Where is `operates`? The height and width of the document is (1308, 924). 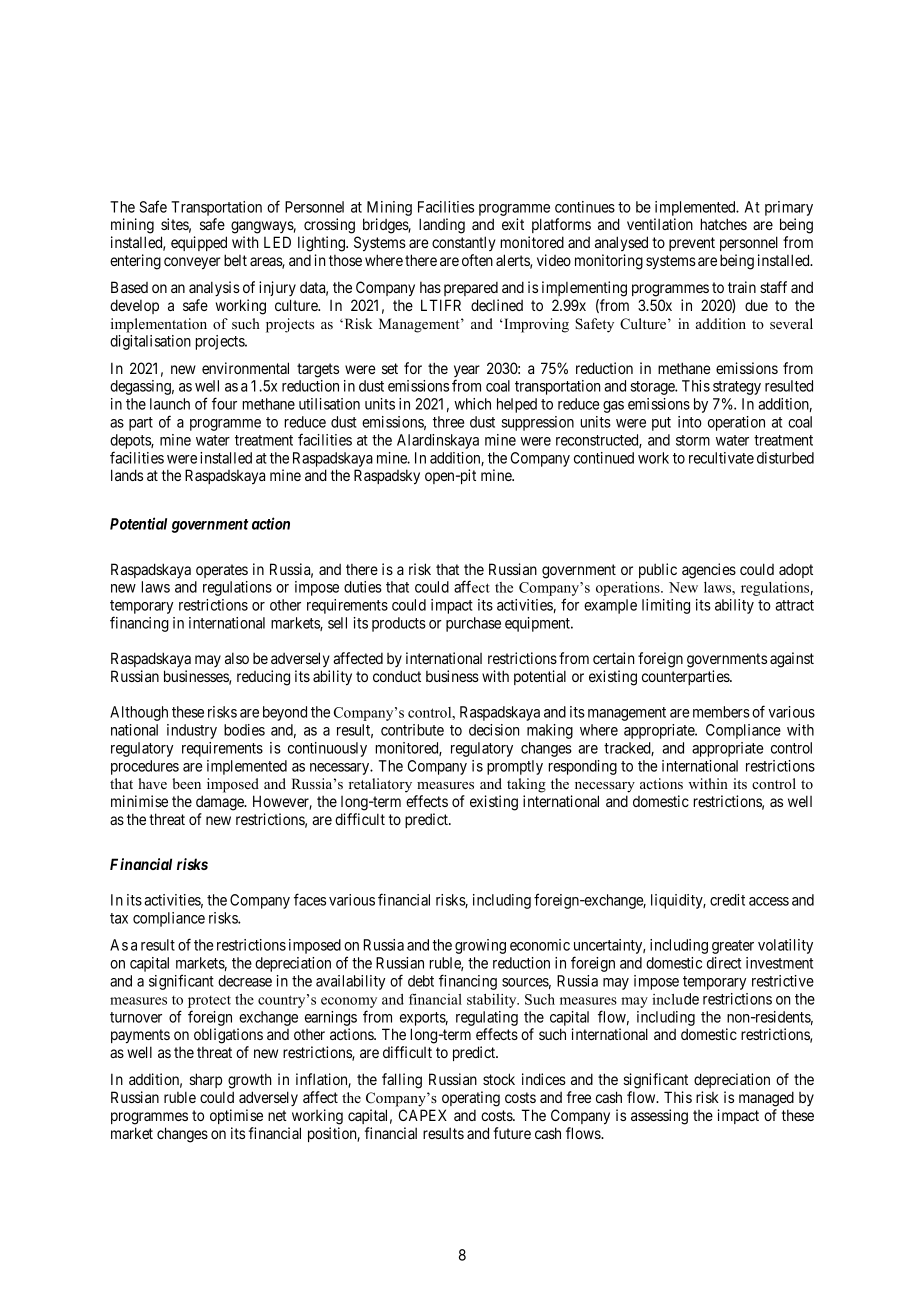 operates is located at coordinates (222, 571).
